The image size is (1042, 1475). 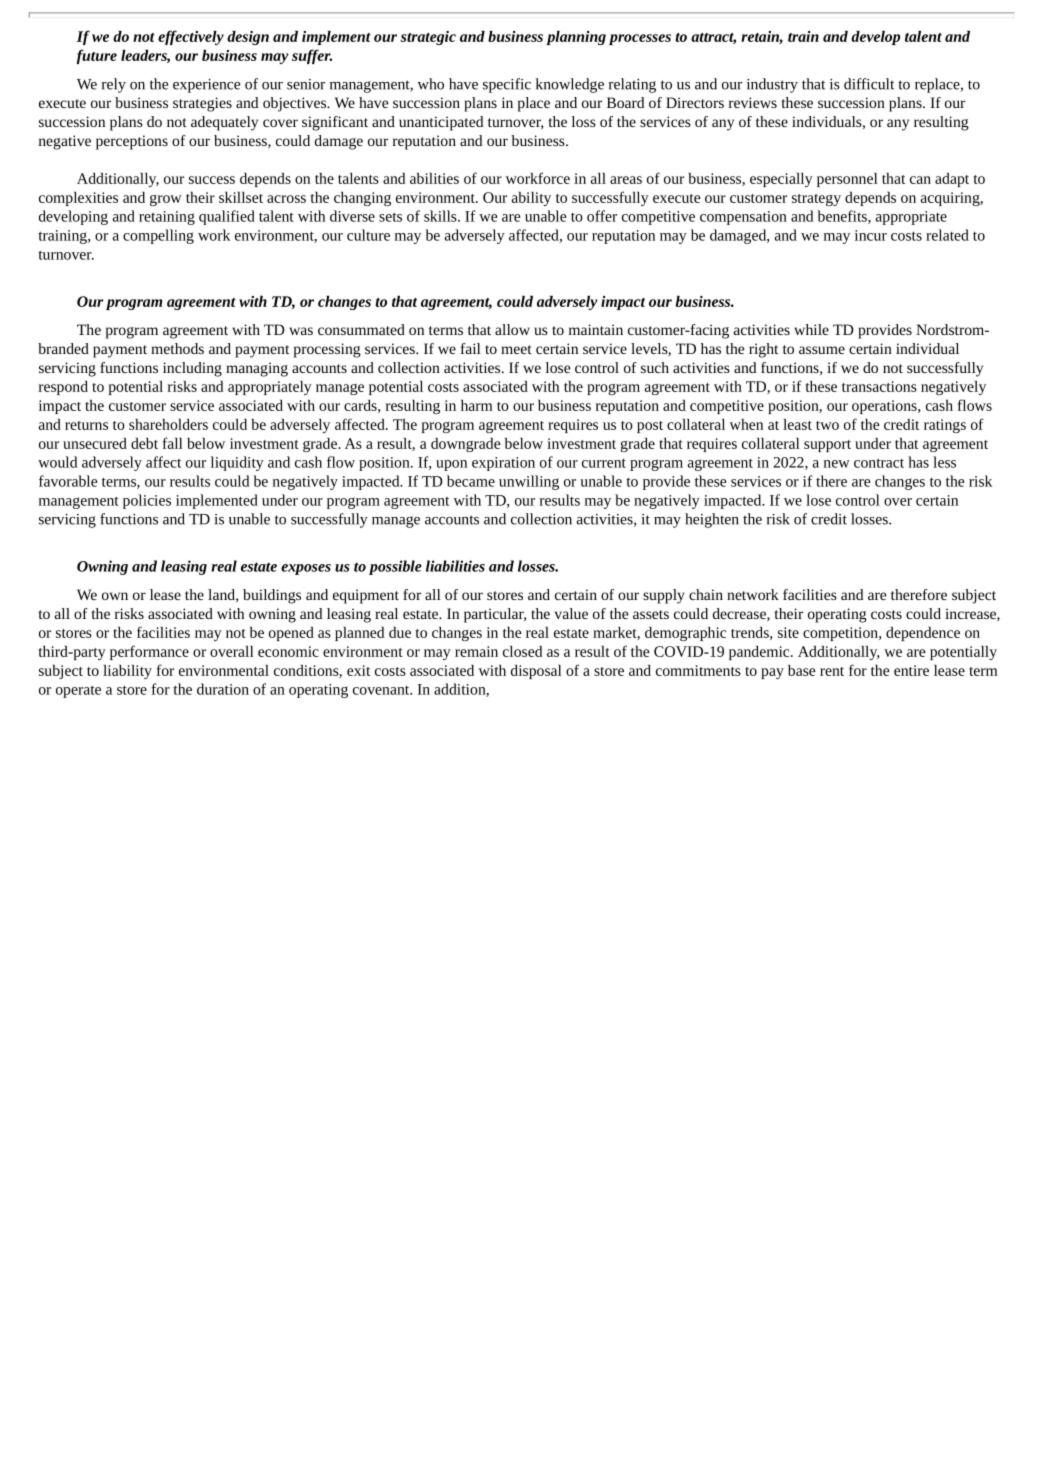 I want to click on difficult, so click(x=869, y=84).
